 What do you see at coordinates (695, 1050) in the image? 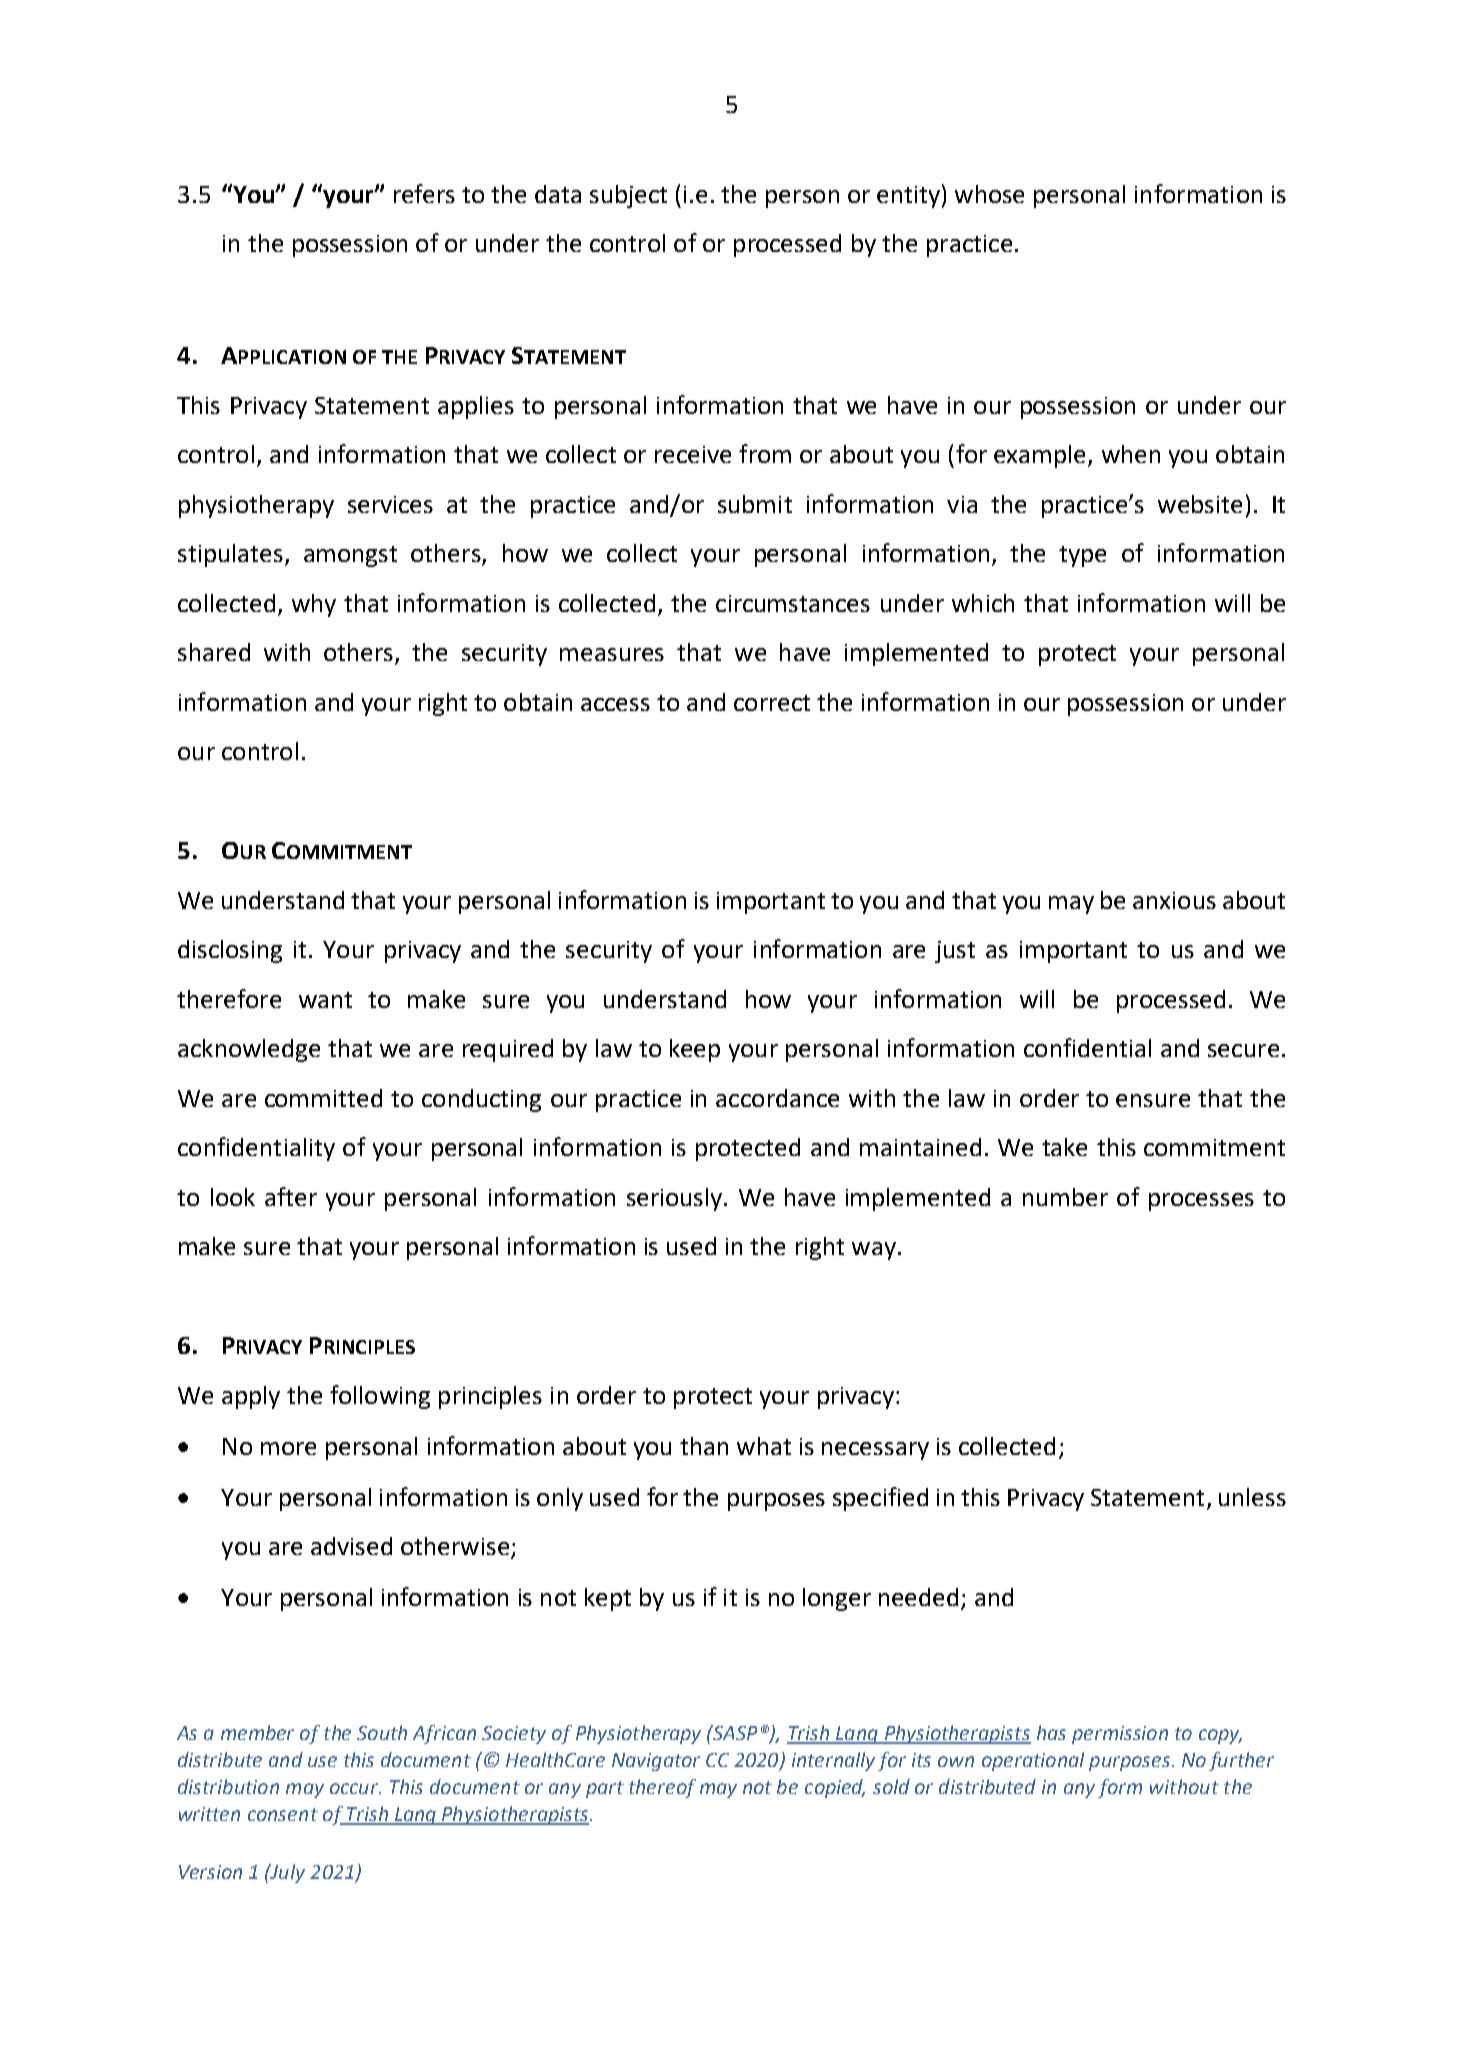
I see `keep` at bounding box center [695, 1050].
